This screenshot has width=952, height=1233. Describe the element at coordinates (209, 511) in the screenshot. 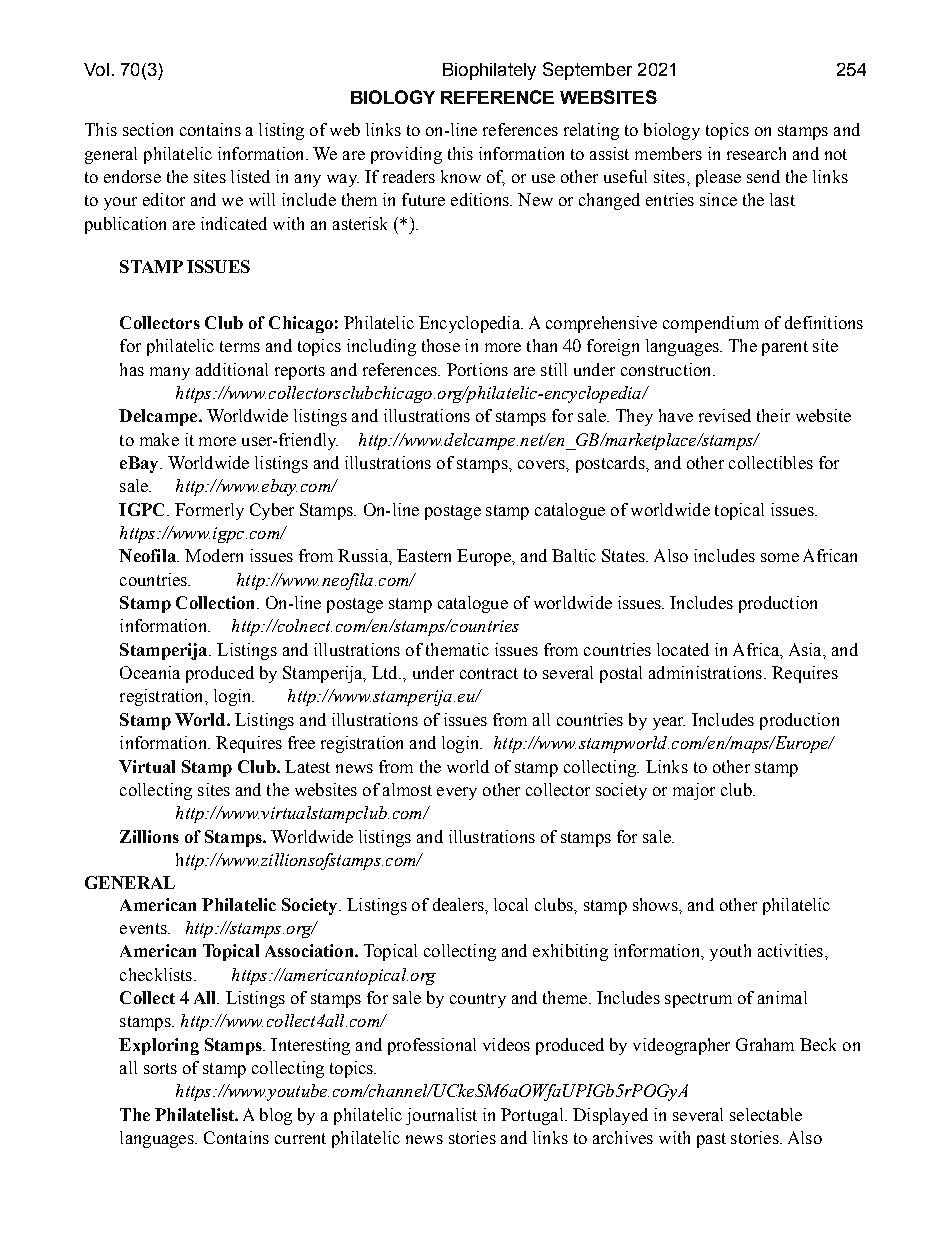

I see `Formerly` at that location.
